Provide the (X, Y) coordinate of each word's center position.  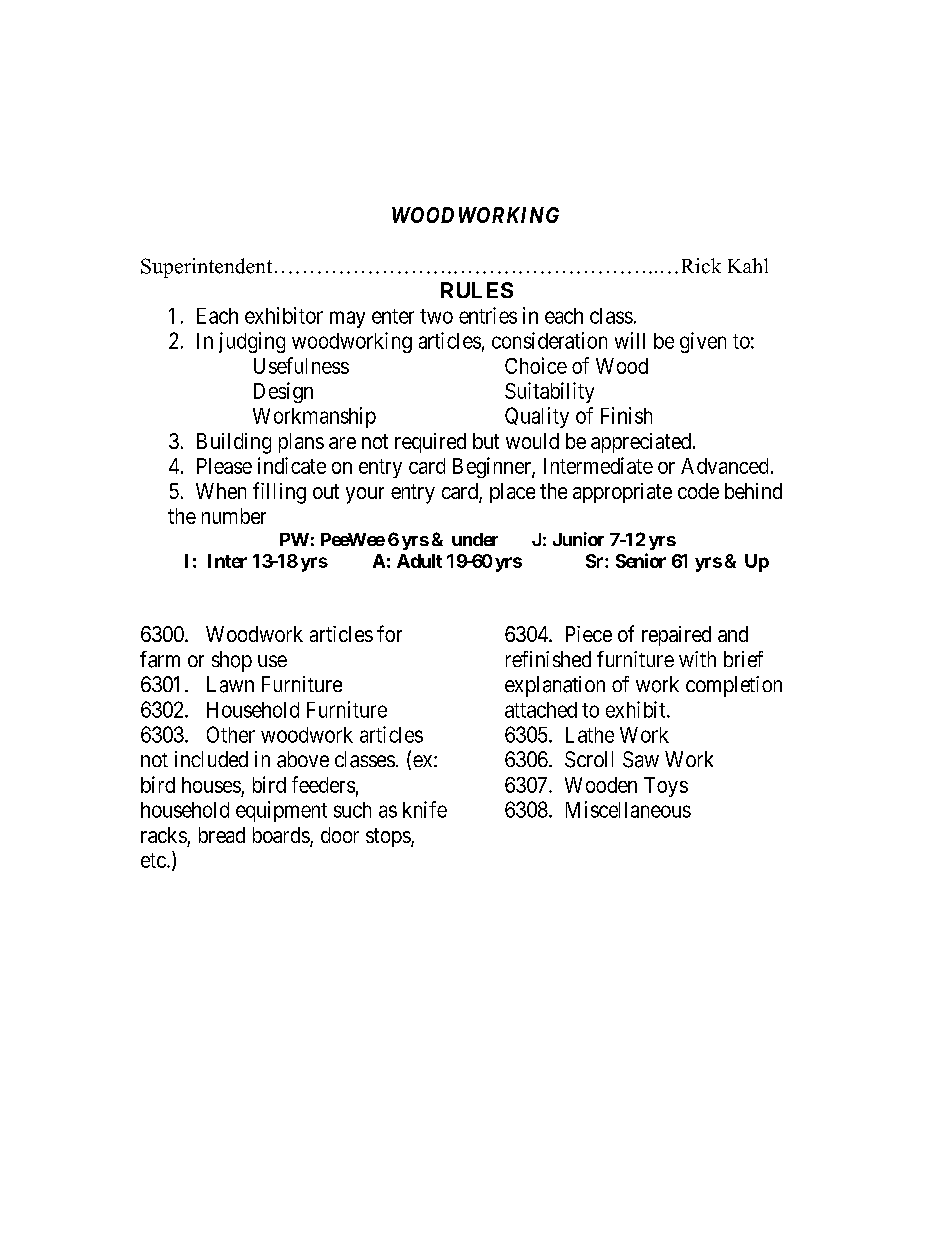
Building (234, 443)
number (234, 516)
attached (541, 710)
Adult (419, 561)
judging (252, 342)
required (430, 443)
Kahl (748, 265)
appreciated (641, 443)
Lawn (230, 684)
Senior (641, 560)
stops (389, 837)
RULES (477, 290)
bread (222, 835)
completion (734, 686)
